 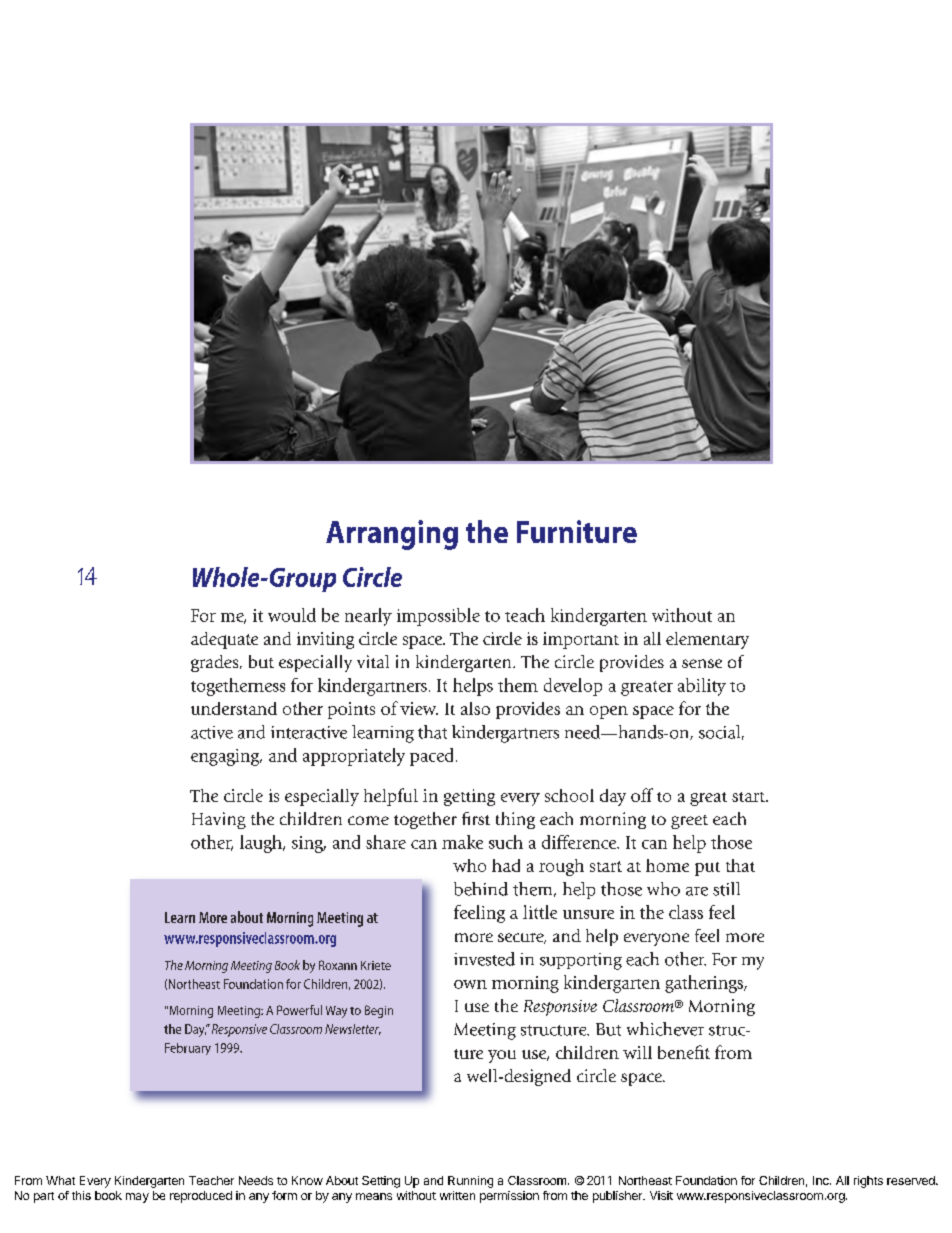 I want to click on secure, so click(x=522, y=938).
